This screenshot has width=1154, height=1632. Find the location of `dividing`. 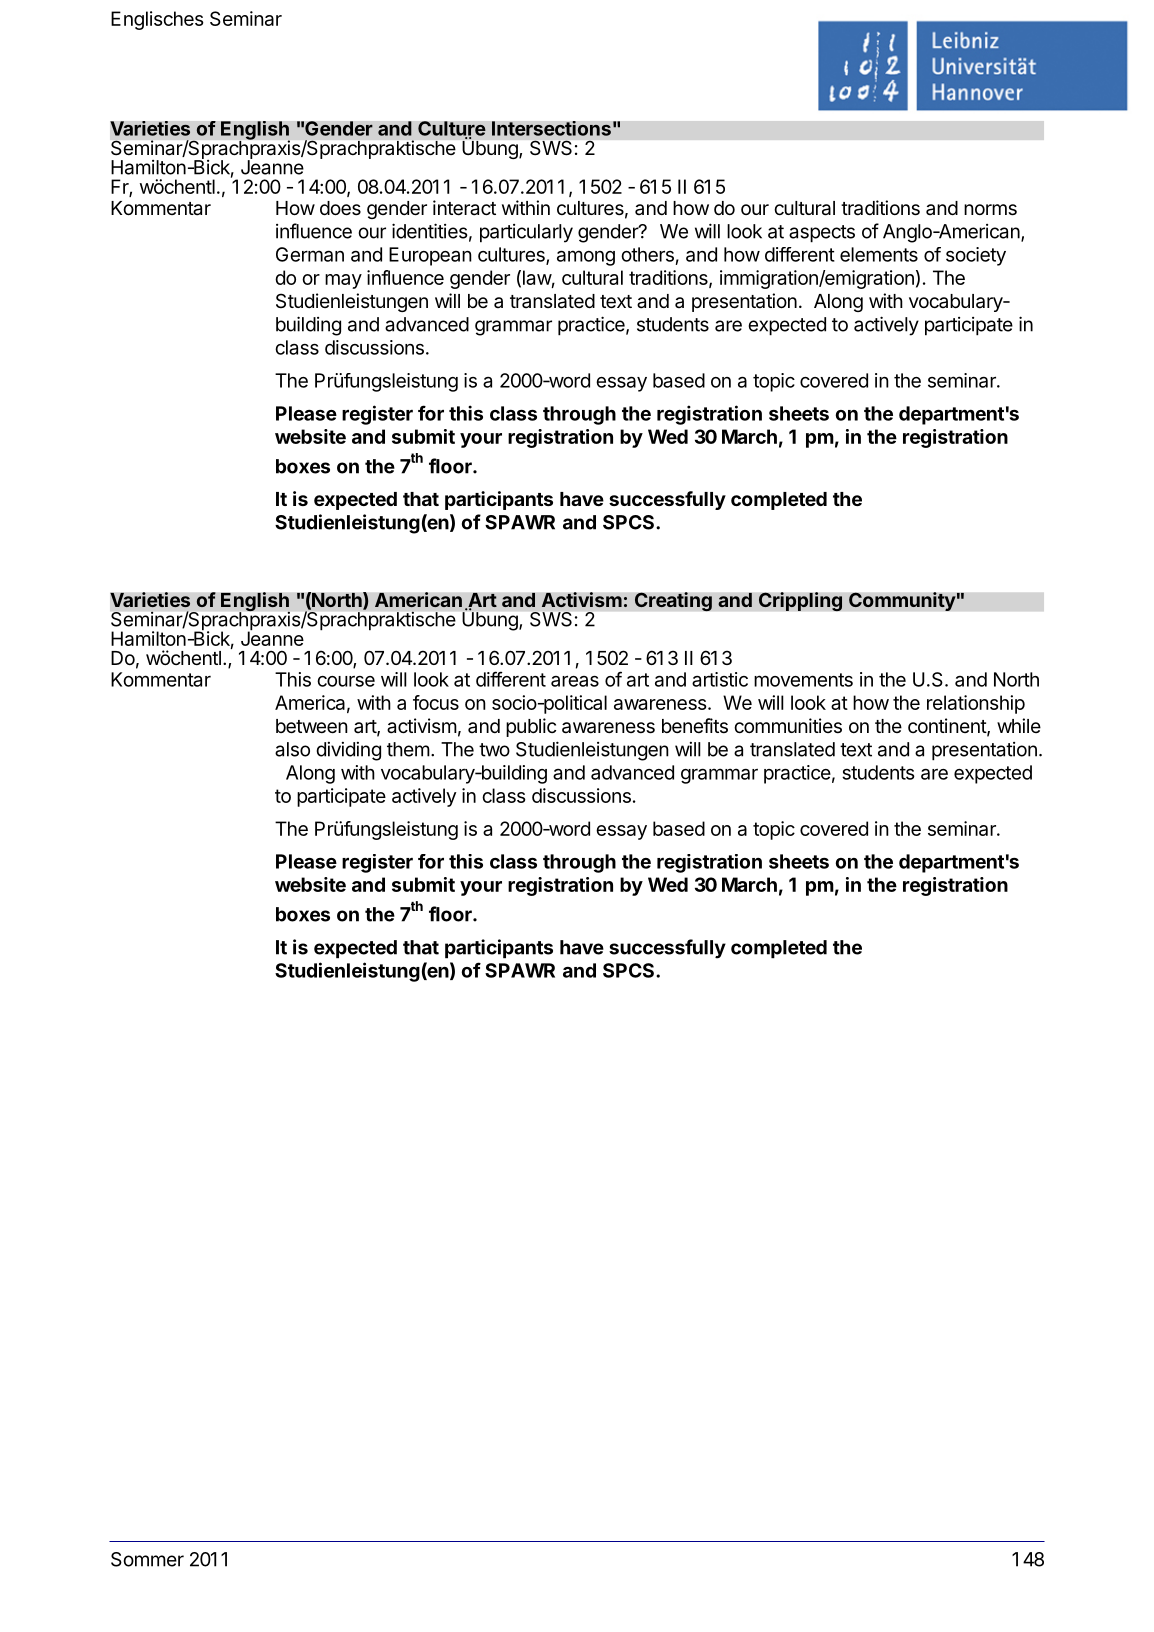

dividing is located at coordinates (348, 751).
